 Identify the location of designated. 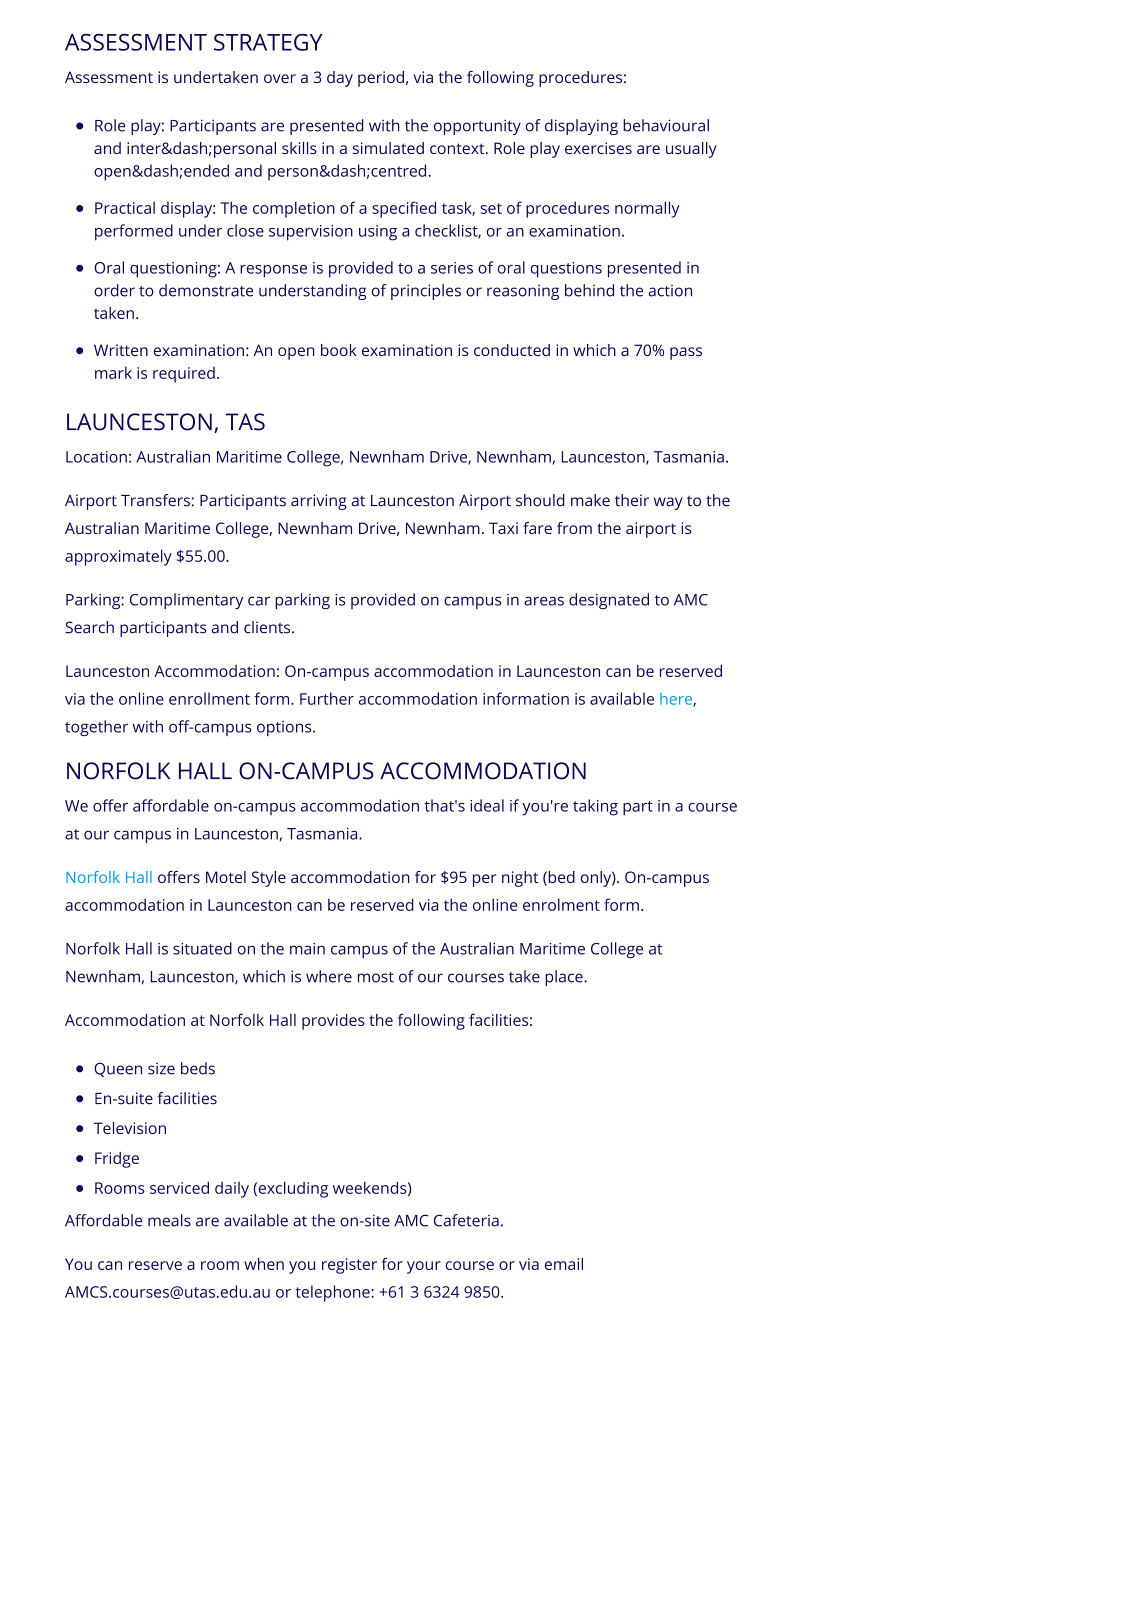
(609, 601).
